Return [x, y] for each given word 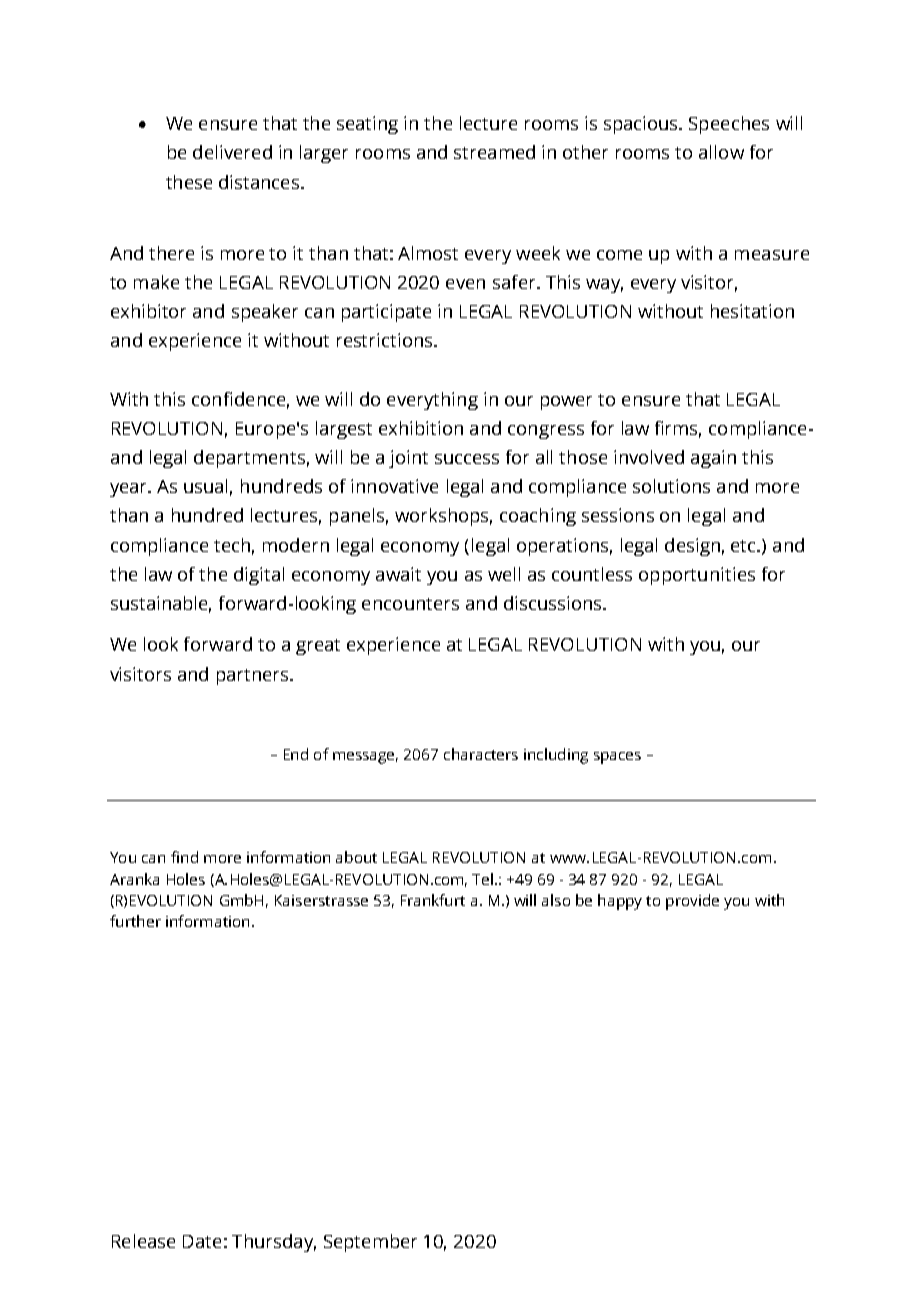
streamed [494, 152]
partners [252, 677]
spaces [617, 758]
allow [721, 152]
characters [481, 754]
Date [202, 1241]
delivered [232, 152]
